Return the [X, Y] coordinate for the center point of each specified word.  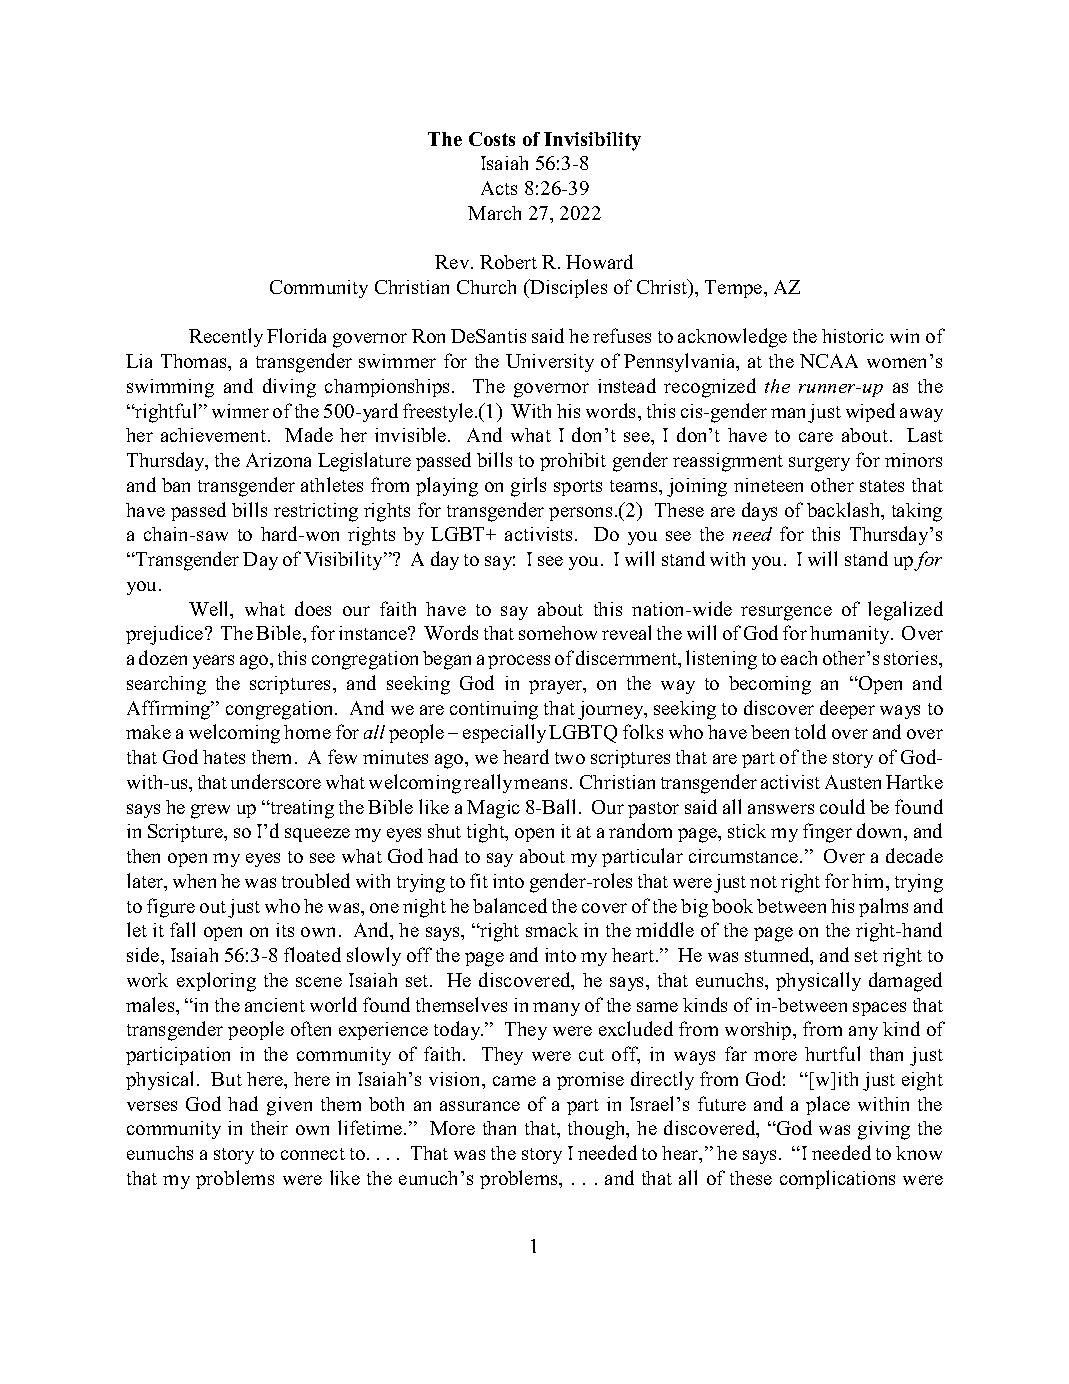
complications [837, 1179]
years [213, 662]
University [550, 363]
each [799, 658]
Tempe [735, 289]
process [519, 662]
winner [240, 411]
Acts [499, 188]
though [598, 1130]
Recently [226, 337]
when [194, 881]
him [869, 881]
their [269, 1128]
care [816, 437]
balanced [510, 905]
